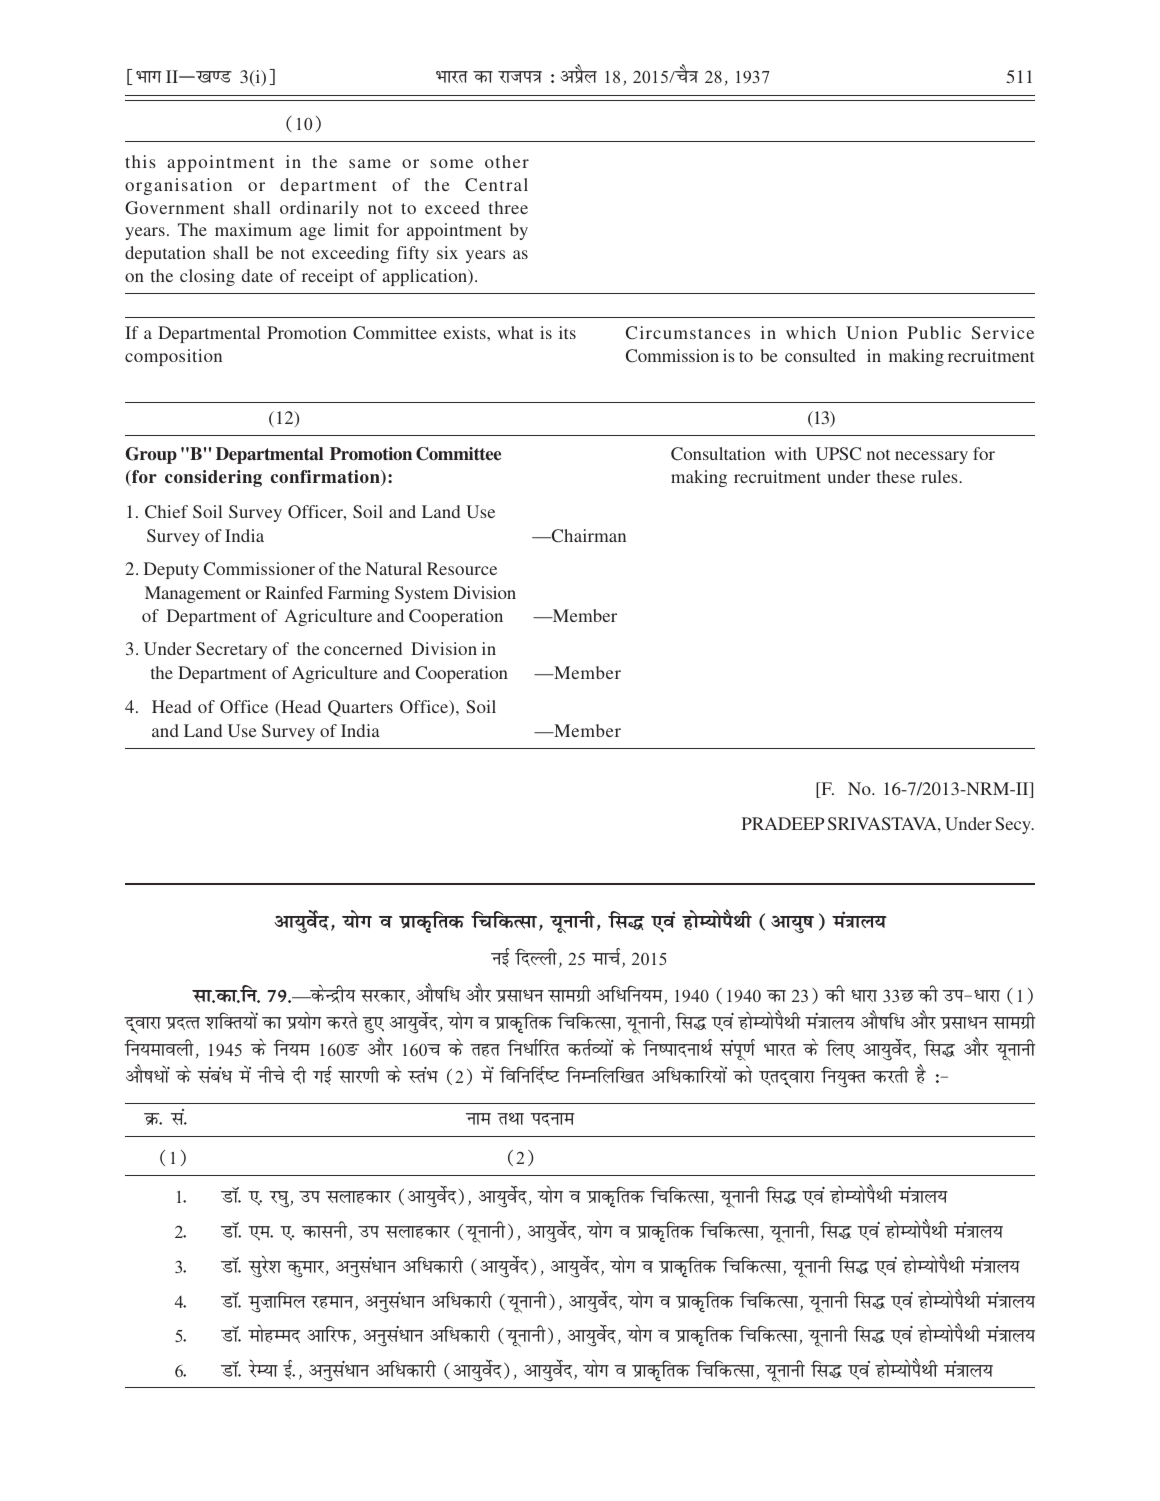 The height and width of the screenshot is (1501, 1160). What do you see at coordinates (896, 476) in the screenshot?
I see `these` at bounding box center [896, 476].
